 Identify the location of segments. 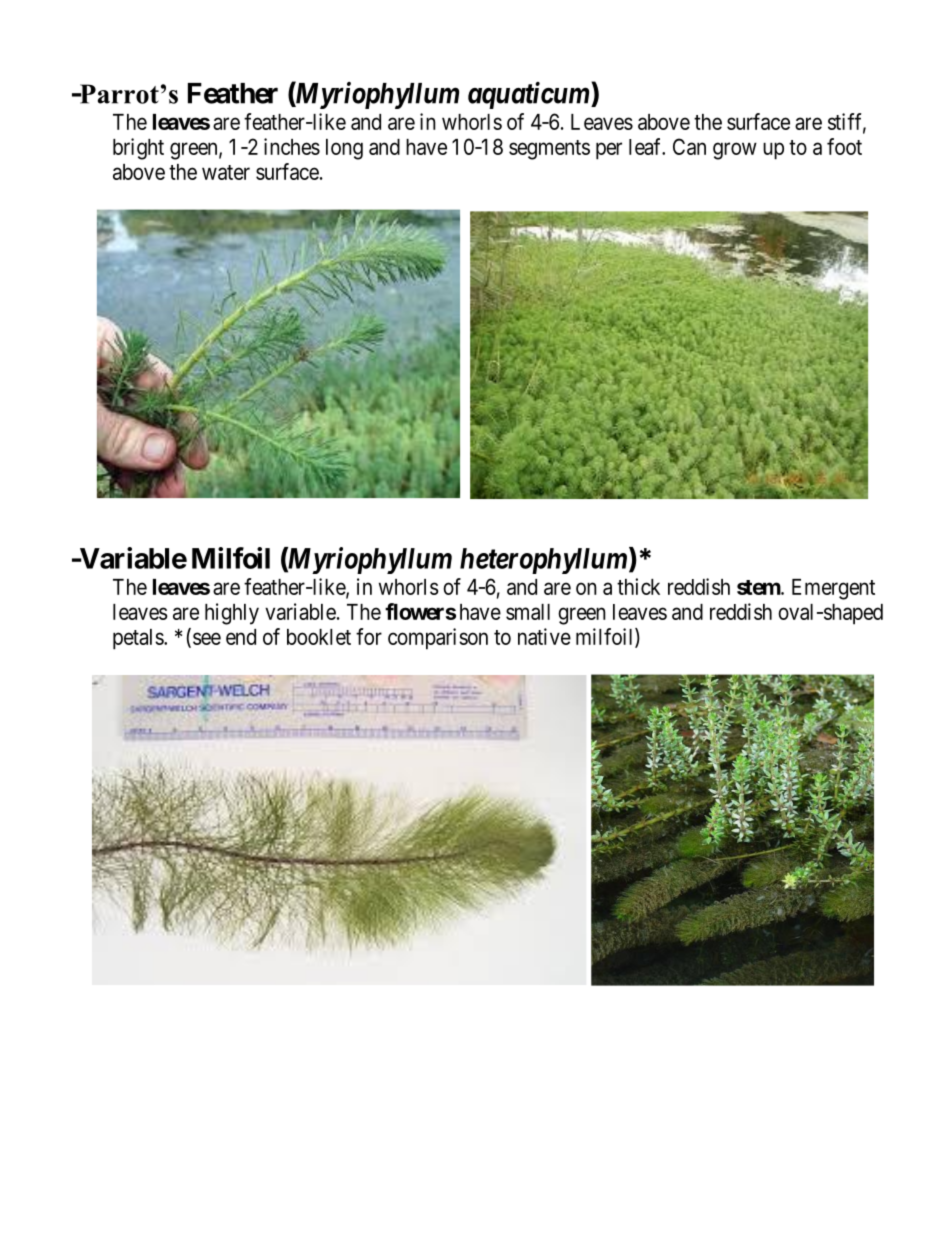
(549, 150).
